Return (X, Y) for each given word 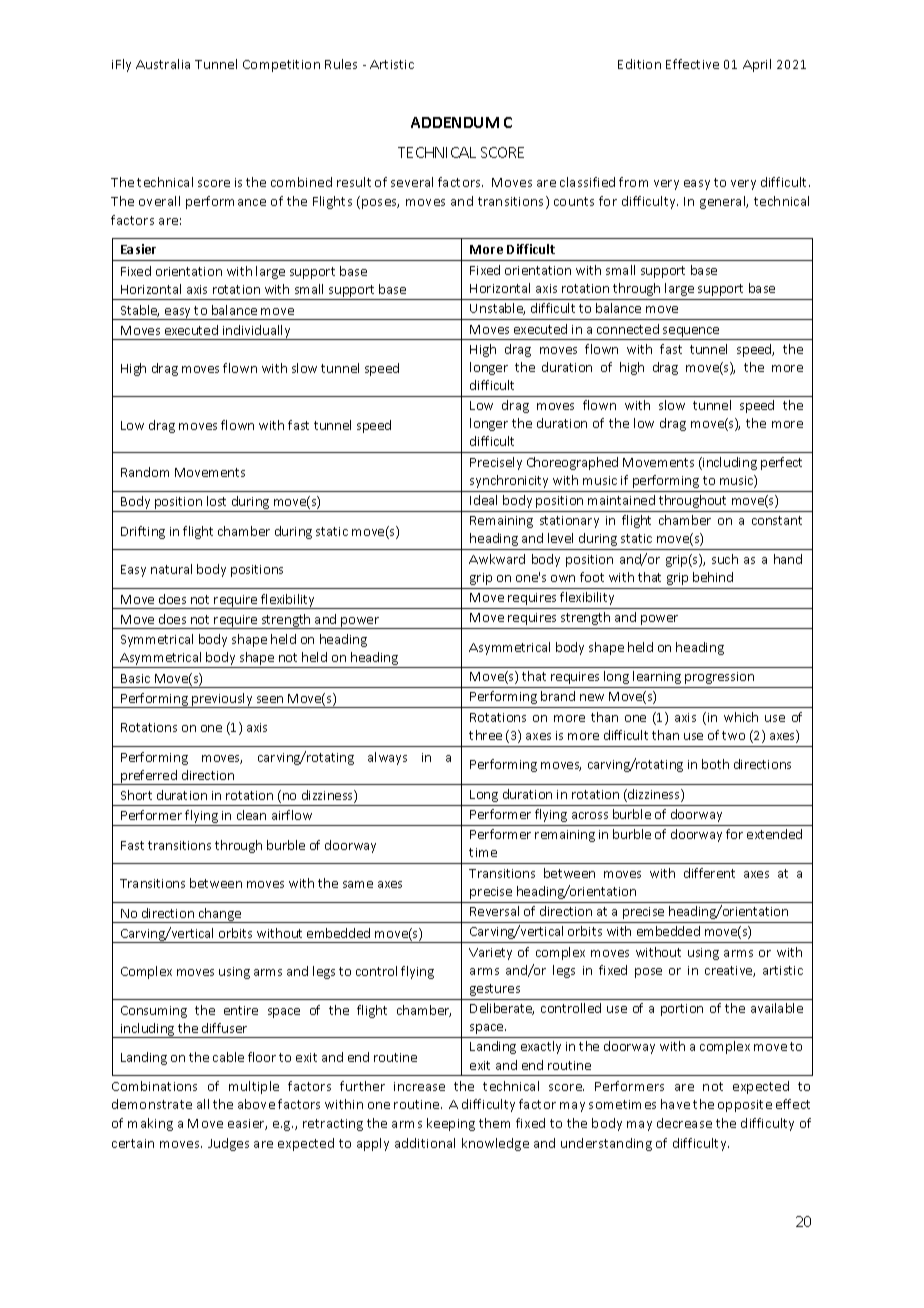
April (757, 65)
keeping (451, 1124)
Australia (163, 64)
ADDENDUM (455, 122)
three (485, 735)
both (715, 764)
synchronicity (509, 481)
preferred (149, 777)
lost (216, 501)
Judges (228, 1144)
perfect (781, 463)
